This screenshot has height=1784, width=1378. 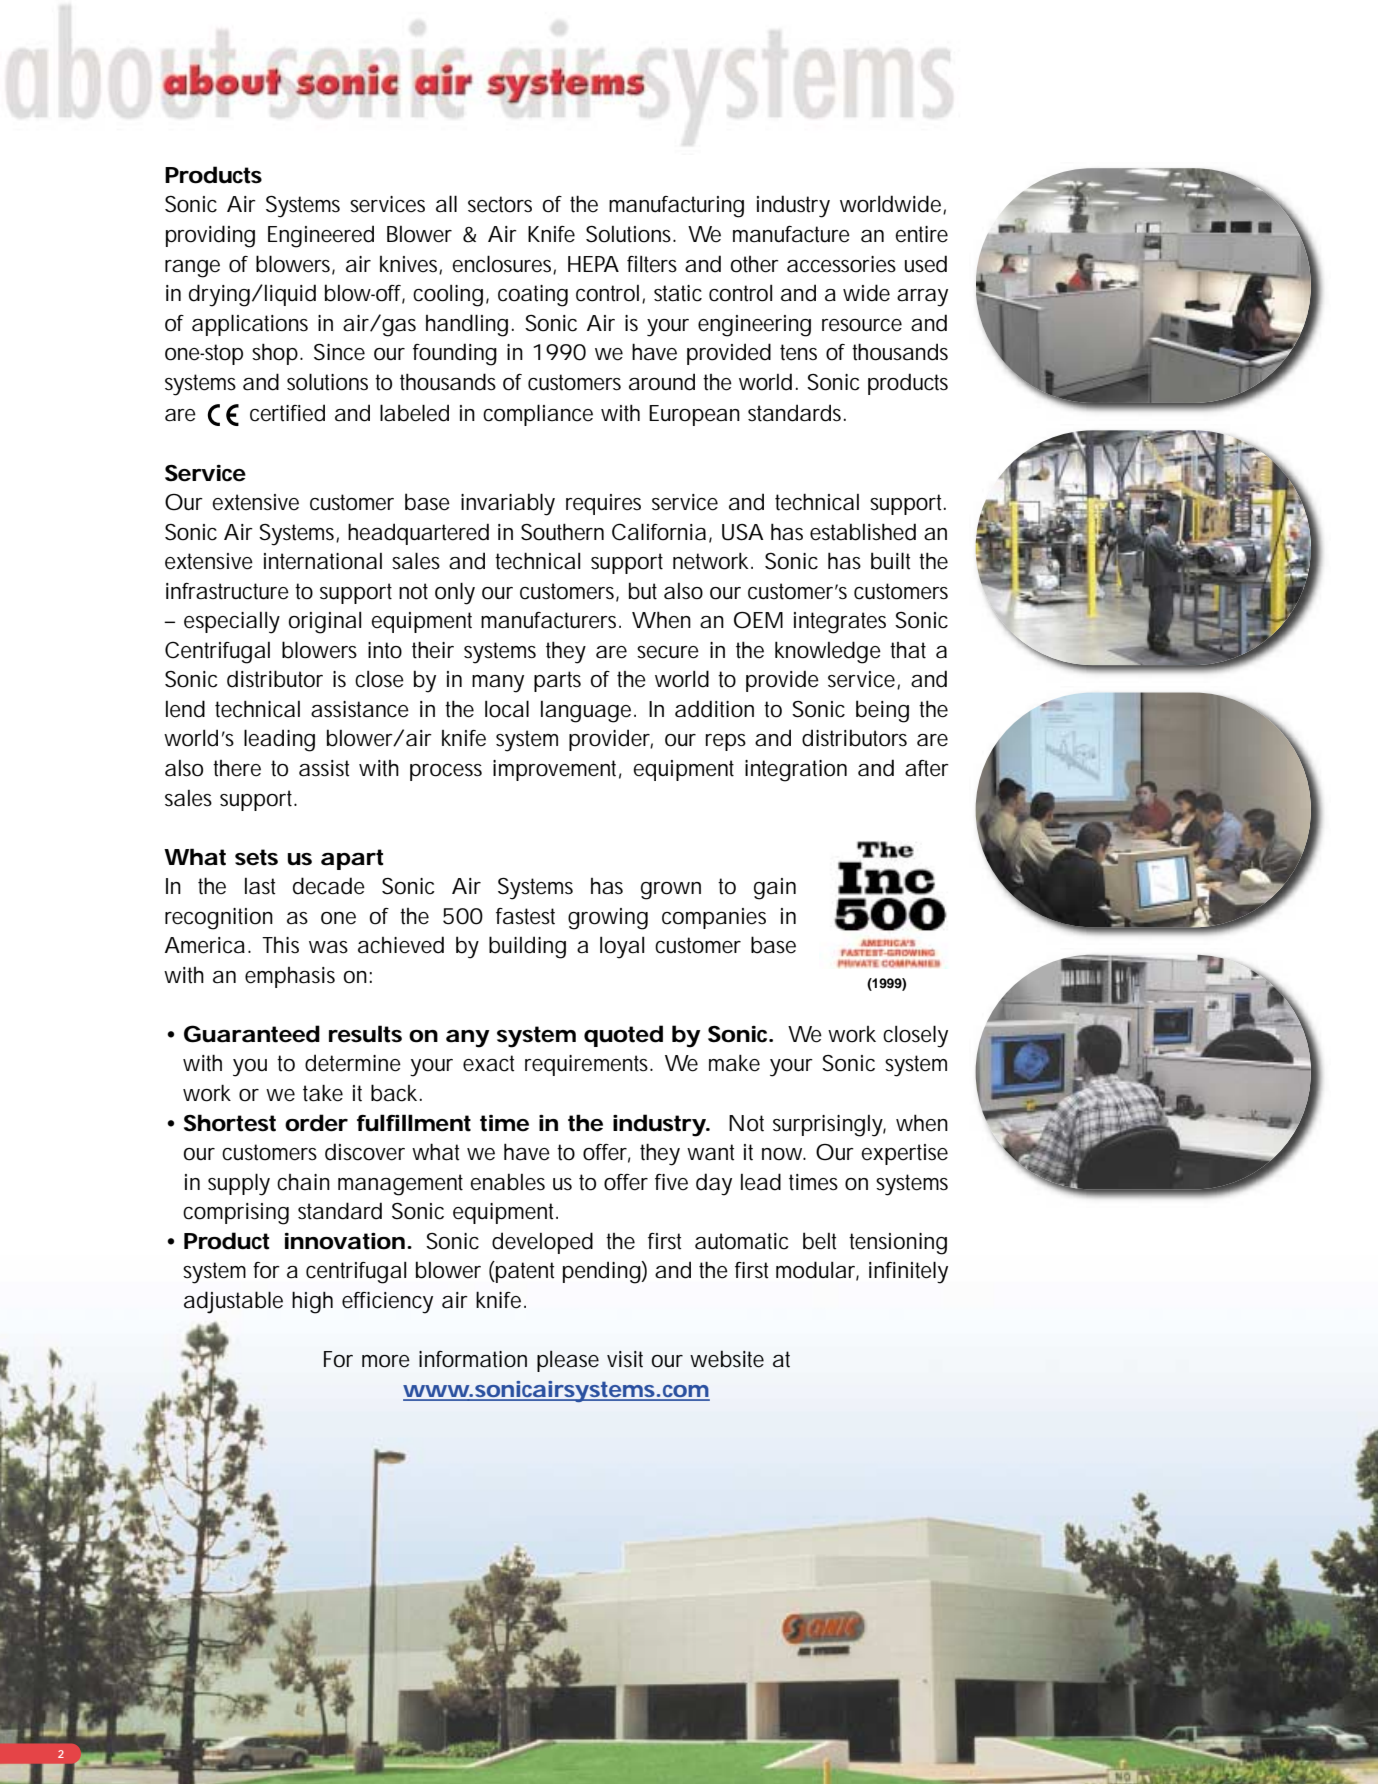 I want to click on accessories, so click(x=841, y=264).
